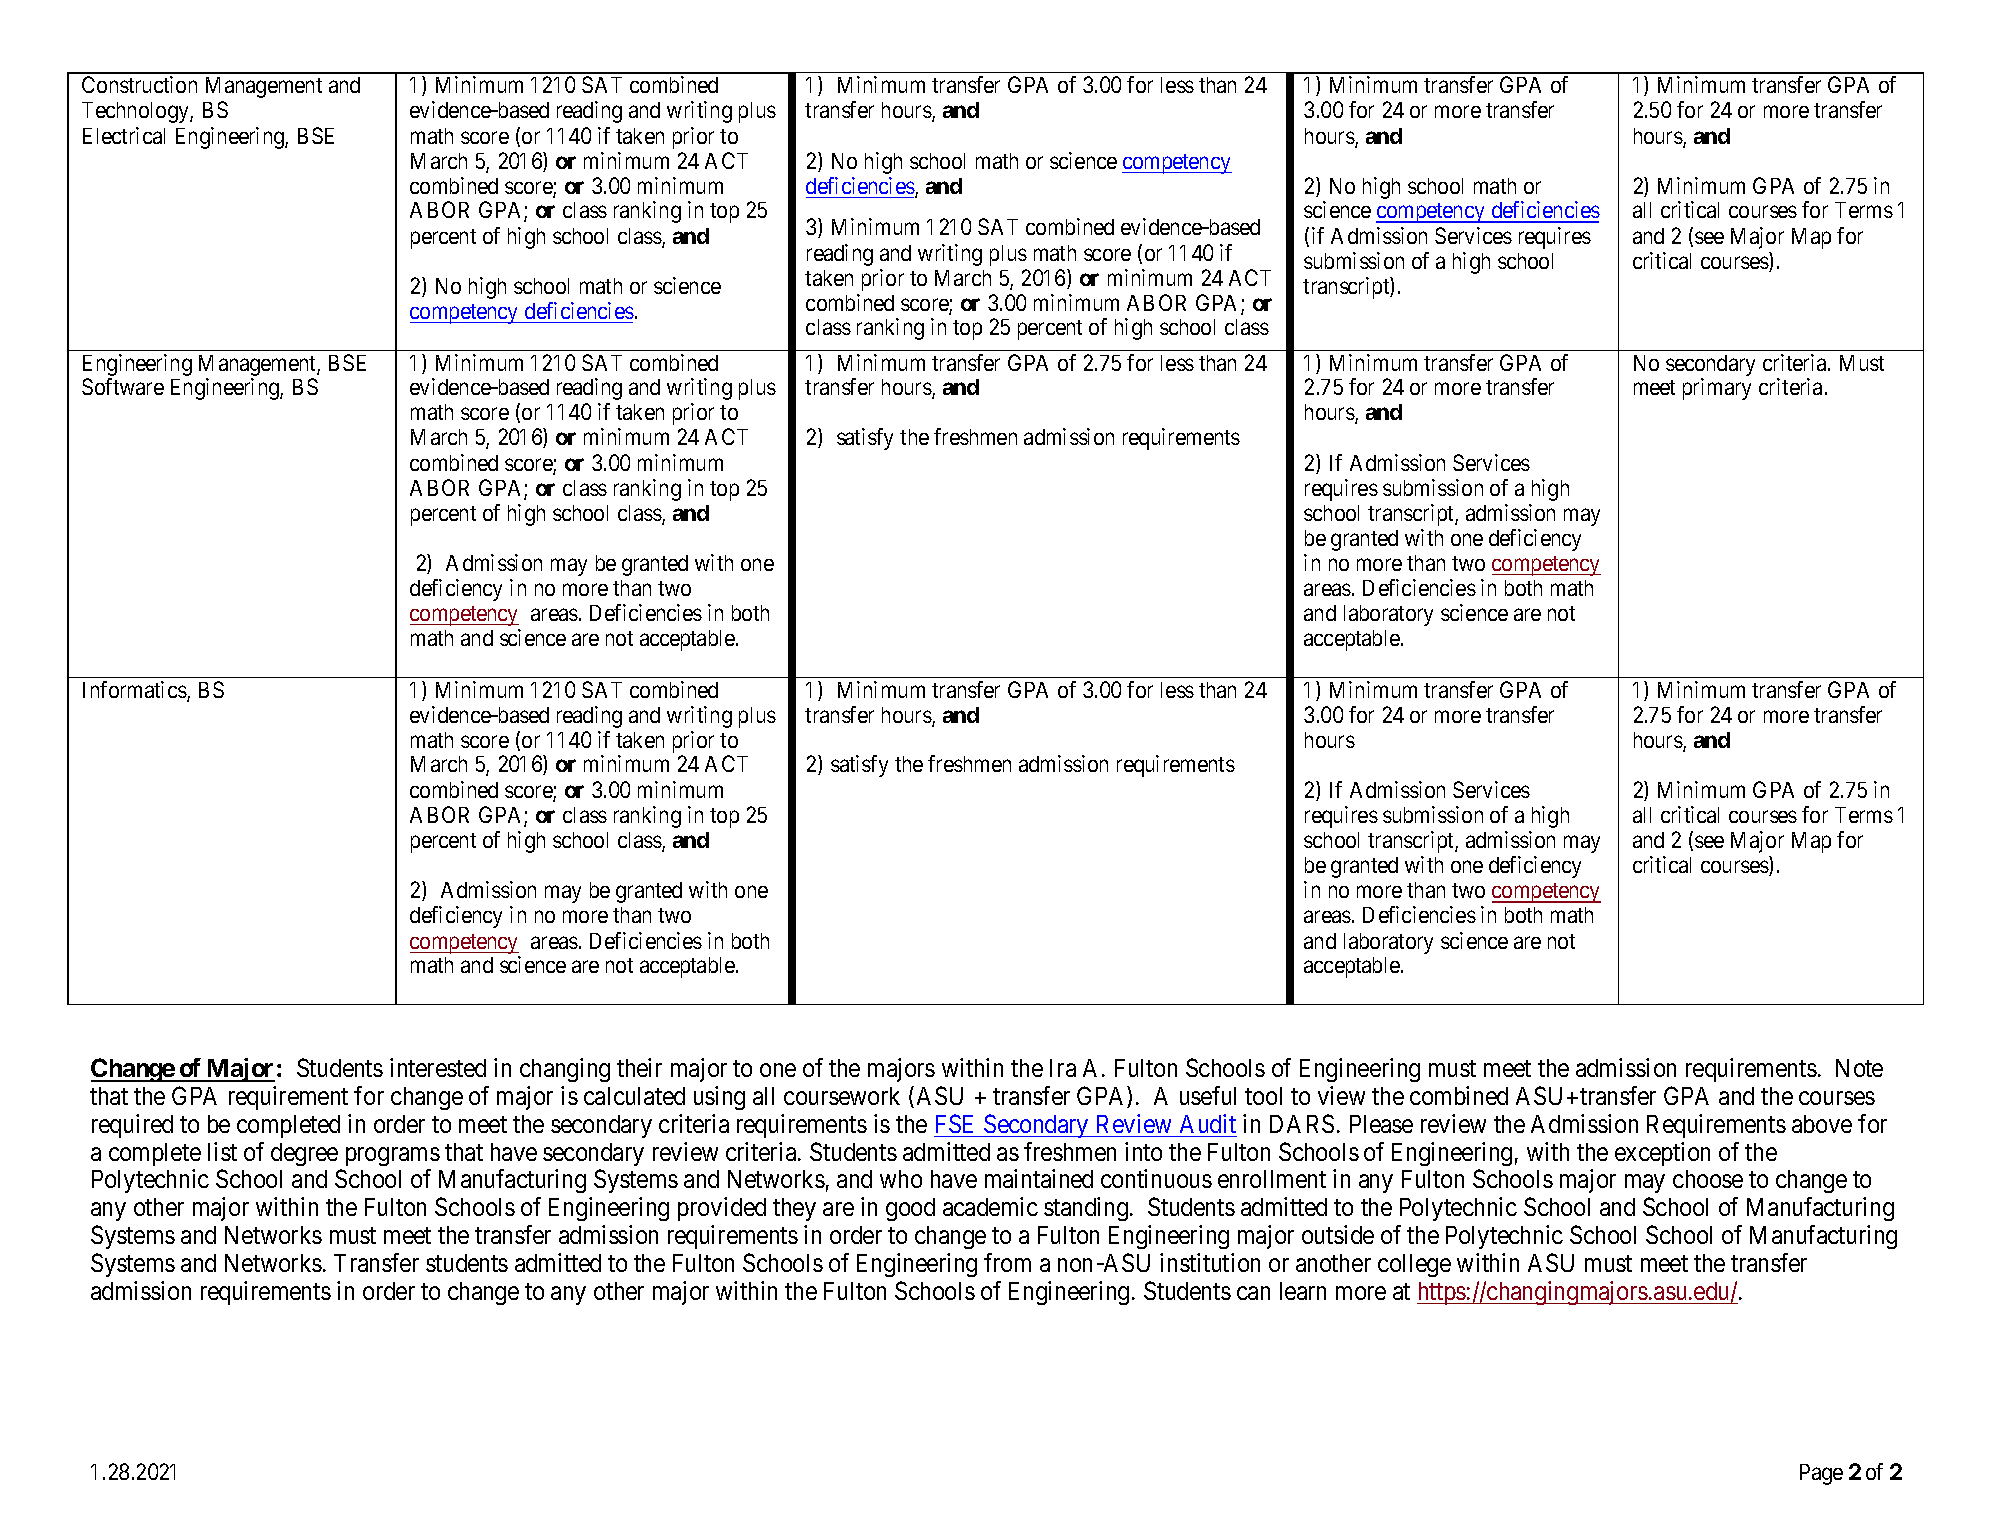 The width and height of the screenshot is (1991, 1539). I want to click on primary, so click(1717, 389).
